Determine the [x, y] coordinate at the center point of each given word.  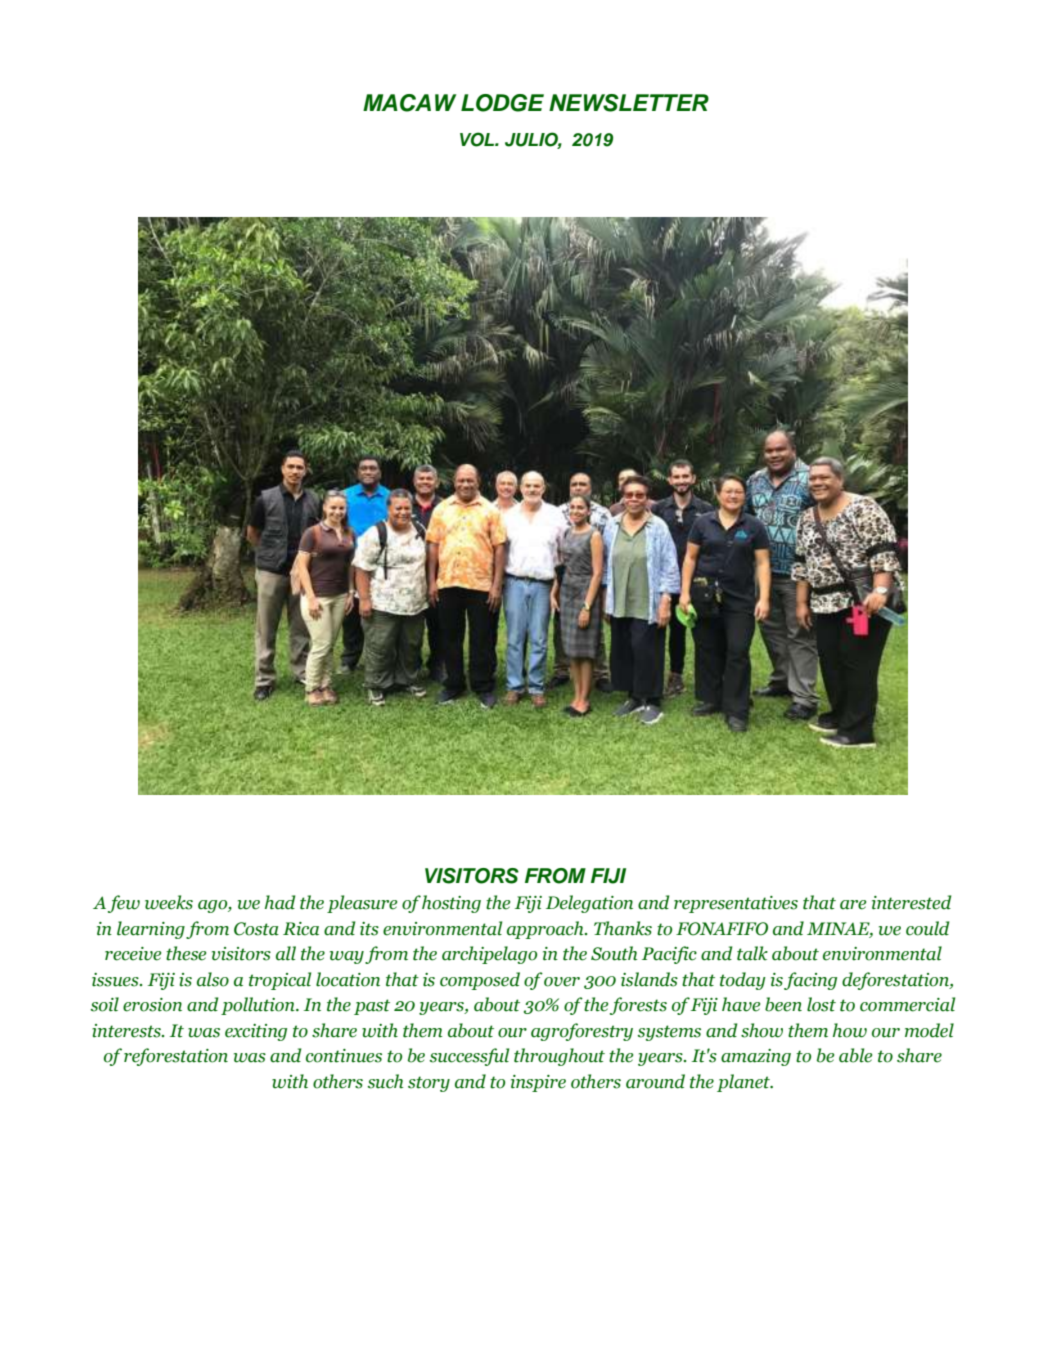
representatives [736, 904]
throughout [559, 1057]
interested [911, 902]
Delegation [589, 904]
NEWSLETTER [629, 103]
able [855, 1055]
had [280, 902]
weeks [169, 902]
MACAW [409, 103]
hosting [451, 904]
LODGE [502, 103]
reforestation [176, 1057]
